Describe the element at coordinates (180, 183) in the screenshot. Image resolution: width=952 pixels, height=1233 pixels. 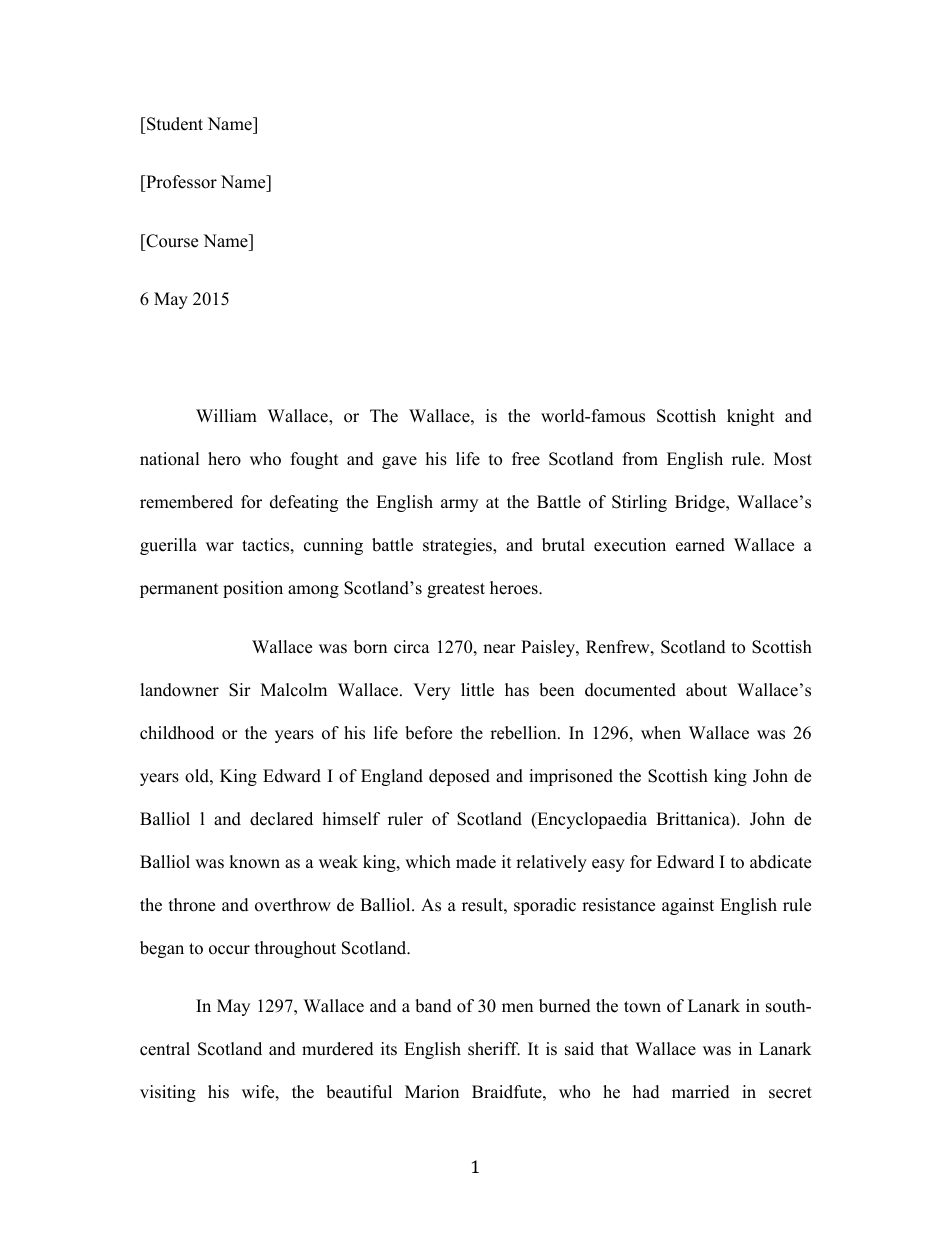
I see `Professor` at that location.
